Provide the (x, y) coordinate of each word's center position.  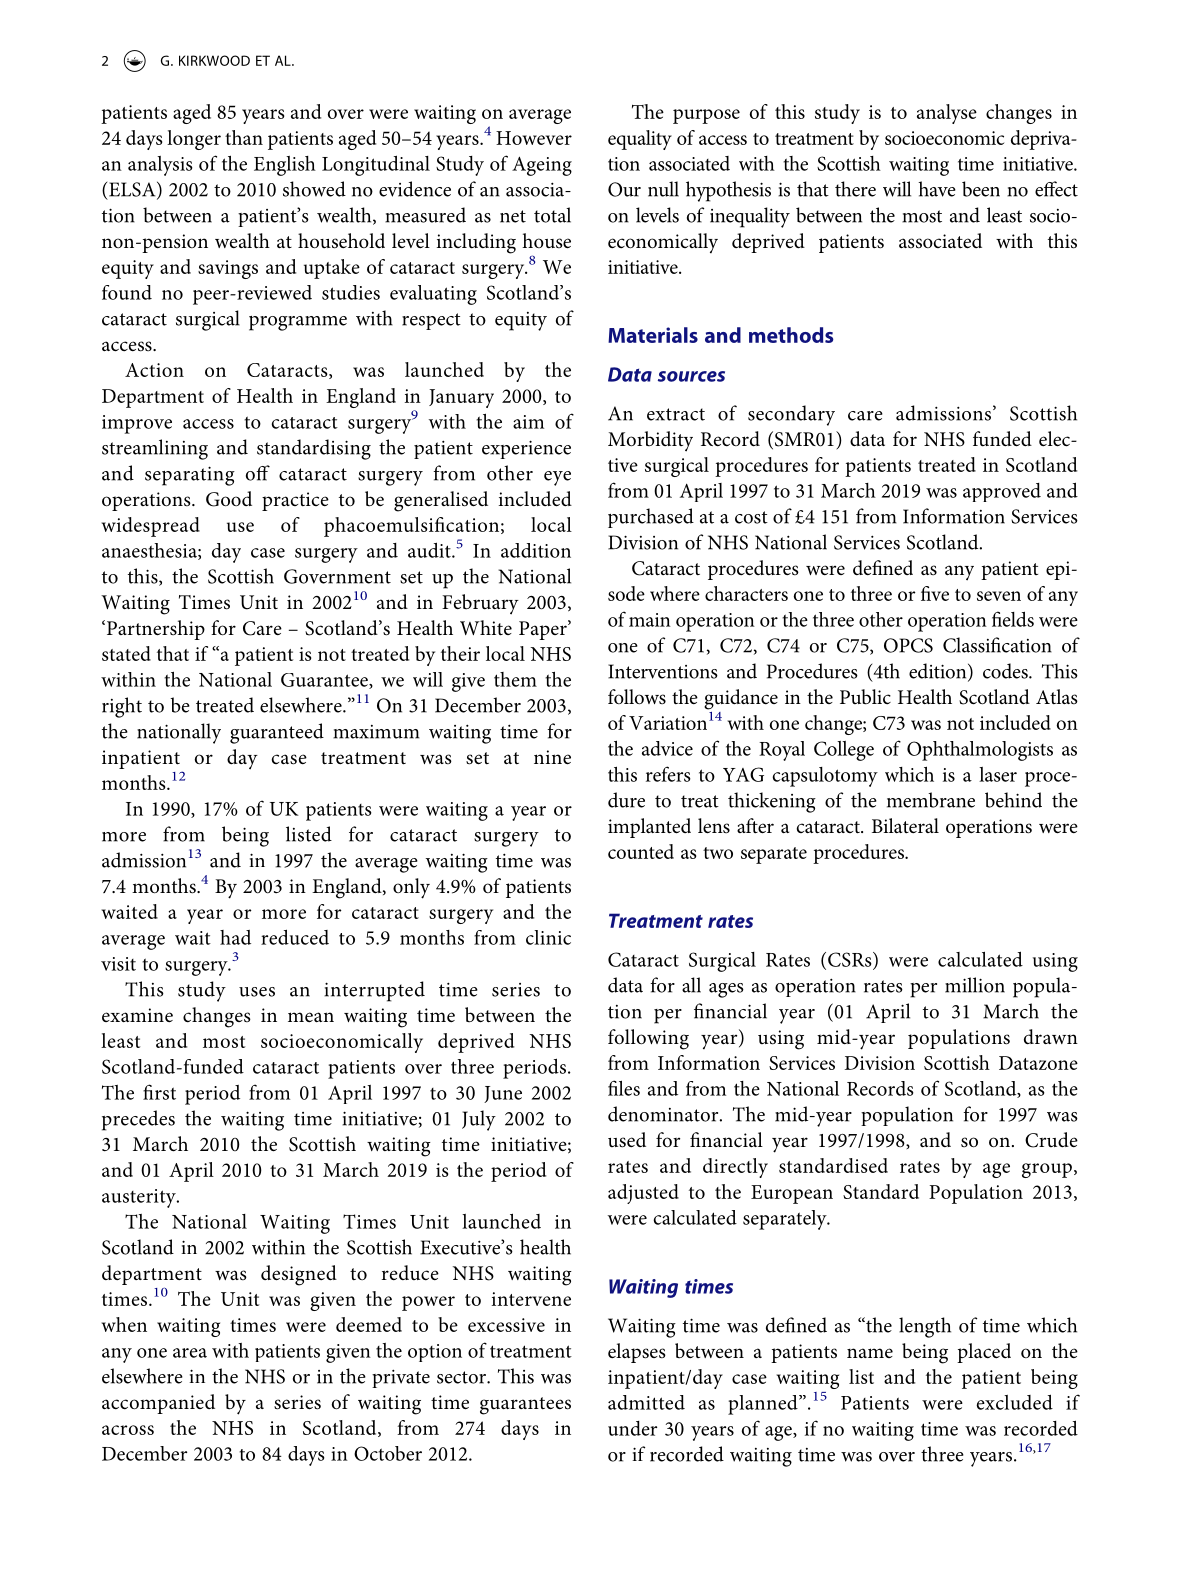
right (122, 707)
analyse (947, 114)
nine (552, 757)
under (632, 1428)
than (244, 137)
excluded (1015, 1402)
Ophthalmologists (980, 751)
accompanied (158, 1404)
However (534, 138)
